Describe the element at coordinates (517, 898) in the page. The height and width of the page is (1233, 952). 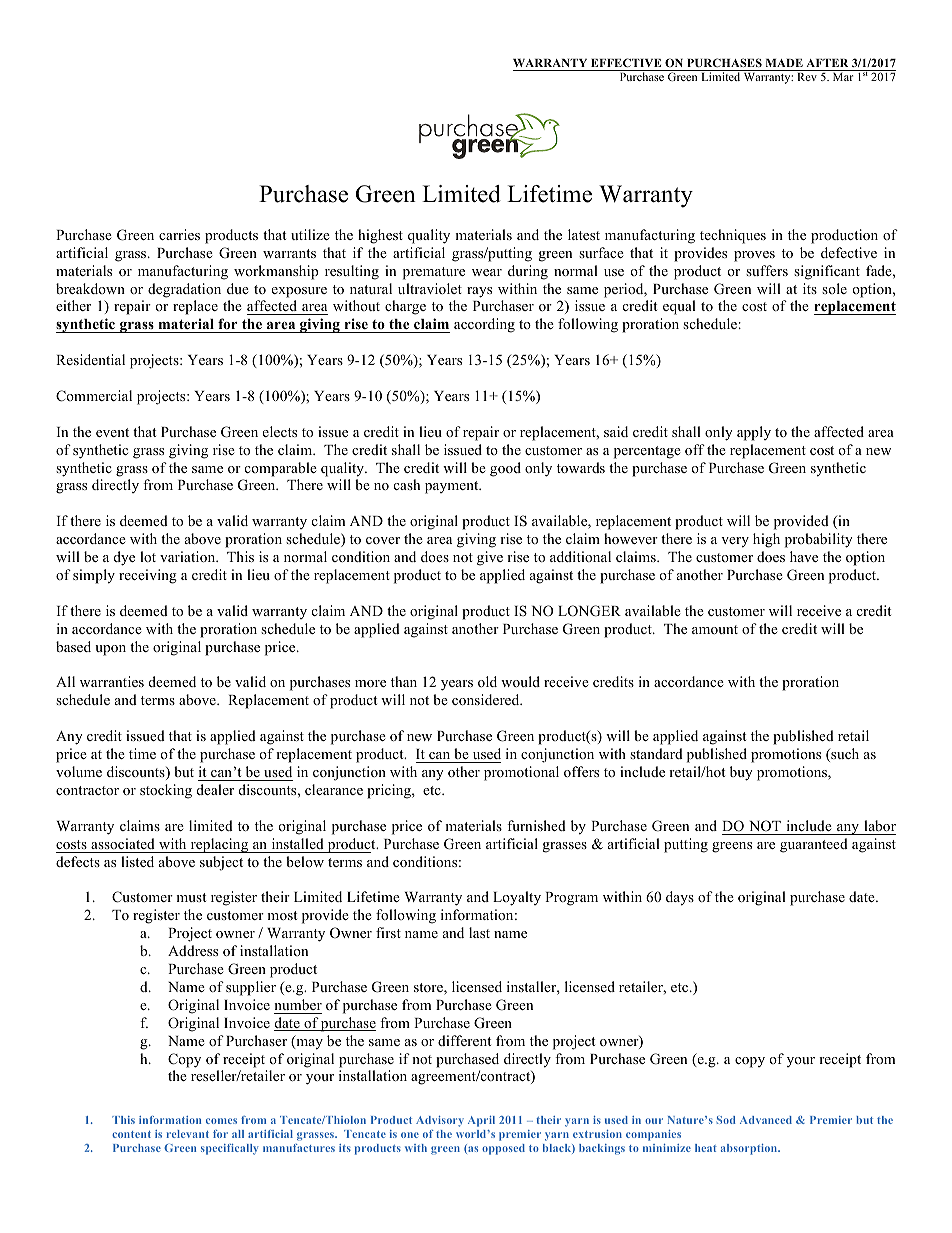
I see `Loyalty` at that location.
